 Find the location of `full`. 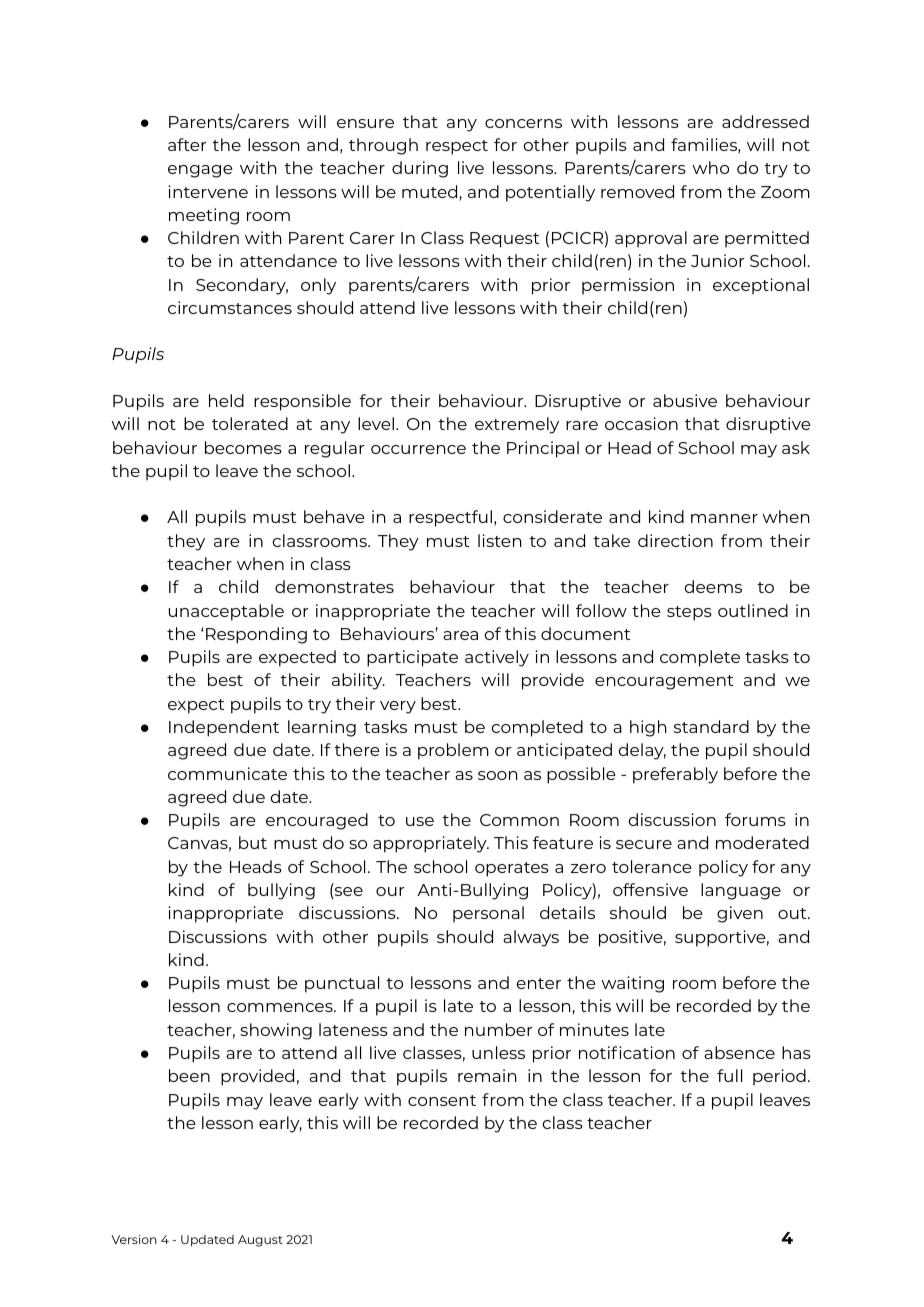

full is located at coordinates (729, 1075).
